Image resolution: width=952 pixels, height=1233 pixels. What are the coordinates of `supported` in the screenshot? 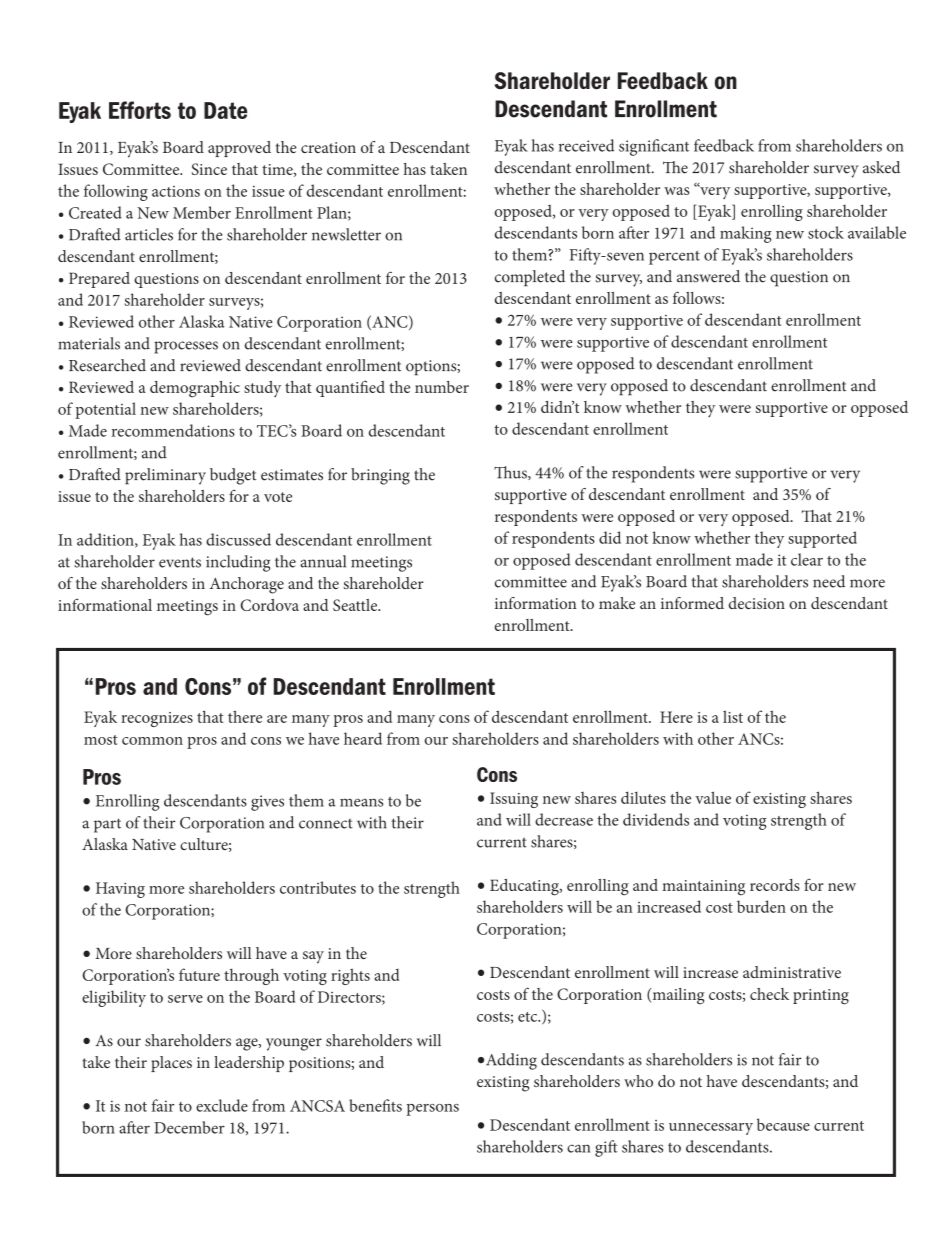 It's located at (822, 539).
